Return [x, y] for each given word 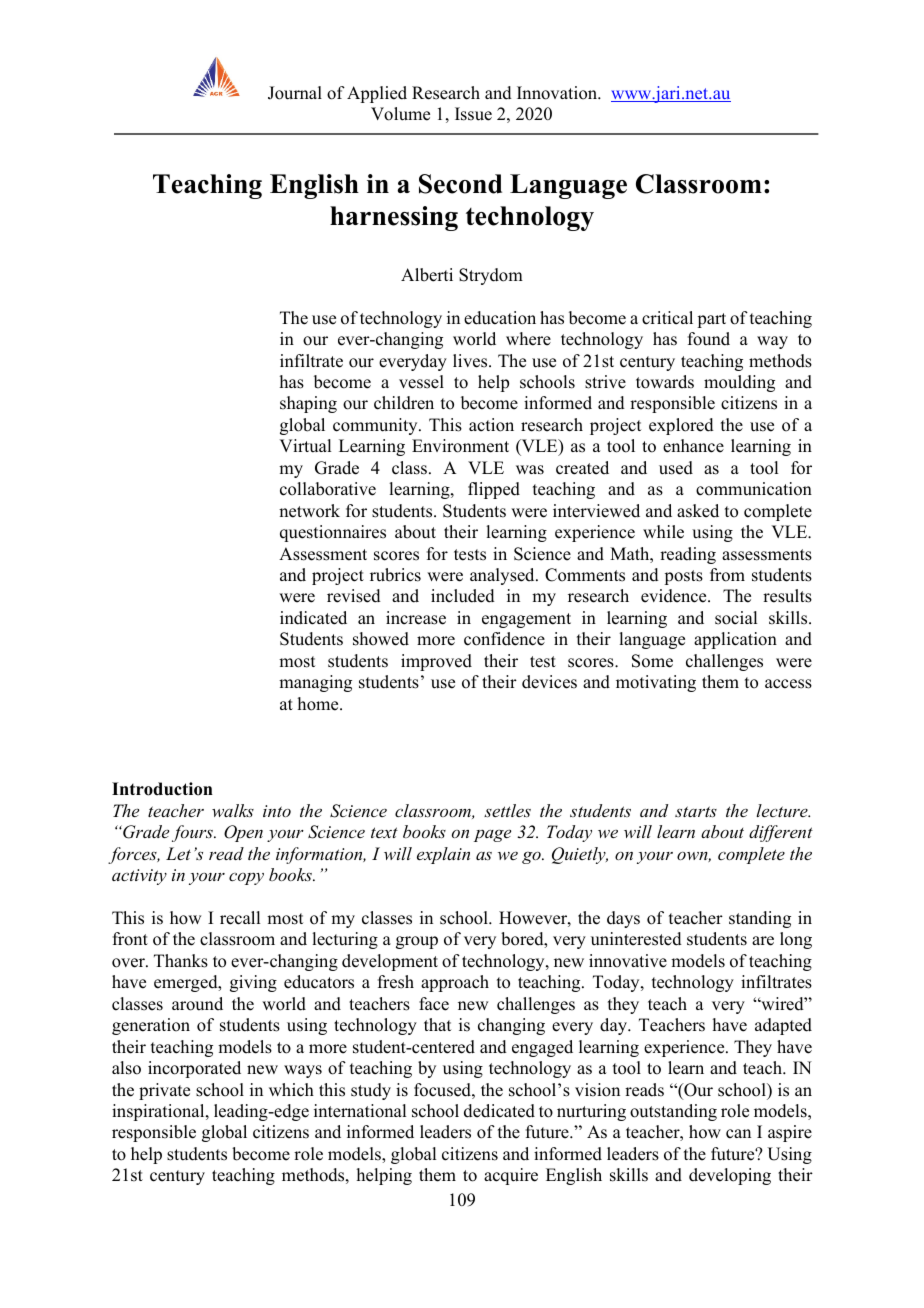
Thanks [181, 961]
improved [436, 662]
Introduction [162, 789]
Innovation [558, 93]
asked [698, 511]
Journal [295, 93]
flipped [494, 490]
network [309, 511]
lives [471, 361]
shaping [308, 404]
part [711, 320]
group [417, 942]
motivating [656, 683]
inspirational [159, 1112]
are [763, 941]
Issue [473, 114]
